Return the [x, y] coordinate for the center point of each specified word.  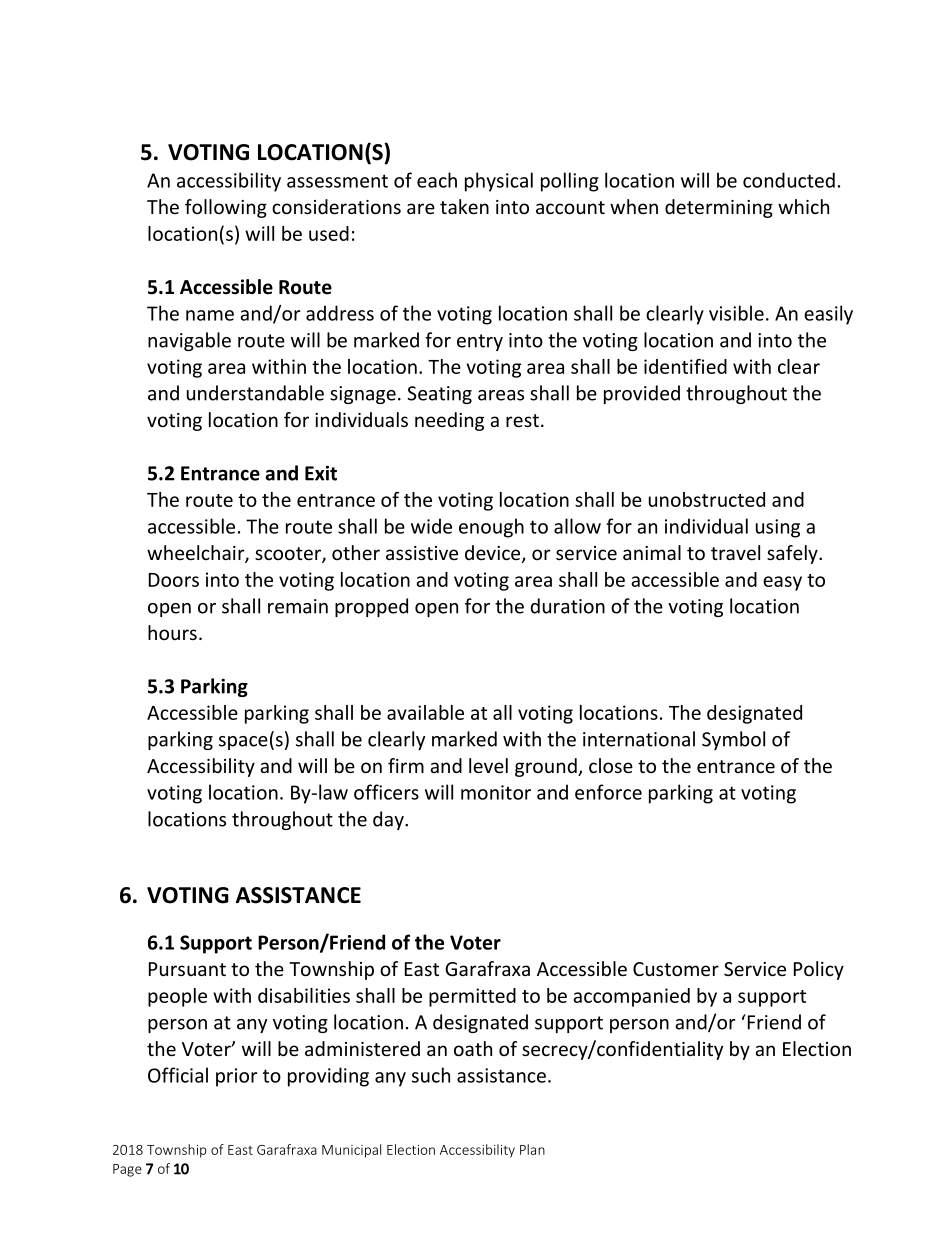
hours [172, 632]
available [425, 712]
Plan [532, 1149]
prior [237, 1077]
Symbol [733, 740]
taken [464, 206]
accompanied [631, 997]
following [226, 208]
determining [719, 208]
